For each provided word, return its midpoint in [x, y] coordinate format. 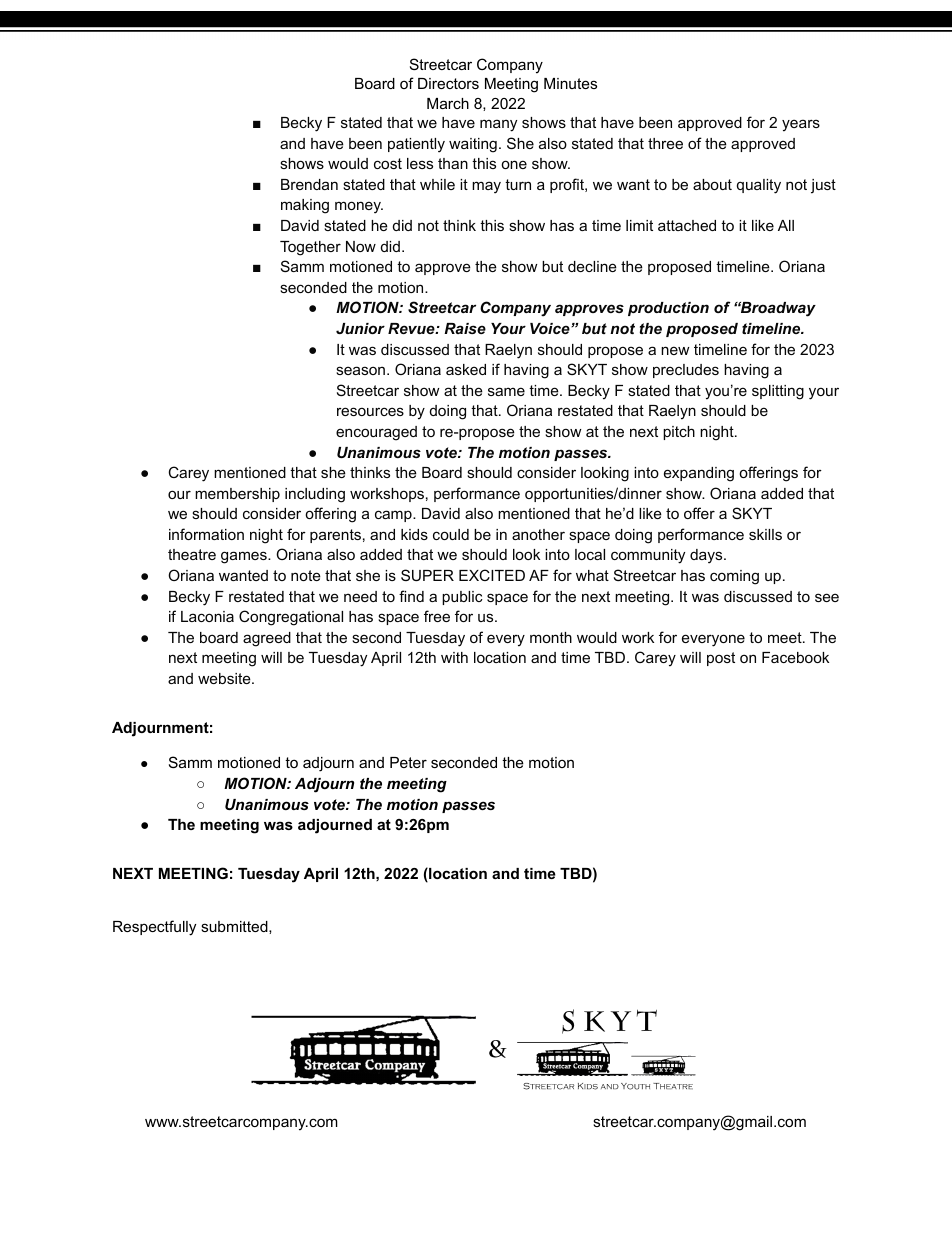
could [451, 534]
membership [237, 495]
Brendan [309, 184]
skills [765, 534]
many [498, 125]
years [801, 125]
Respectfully [154, 928]
